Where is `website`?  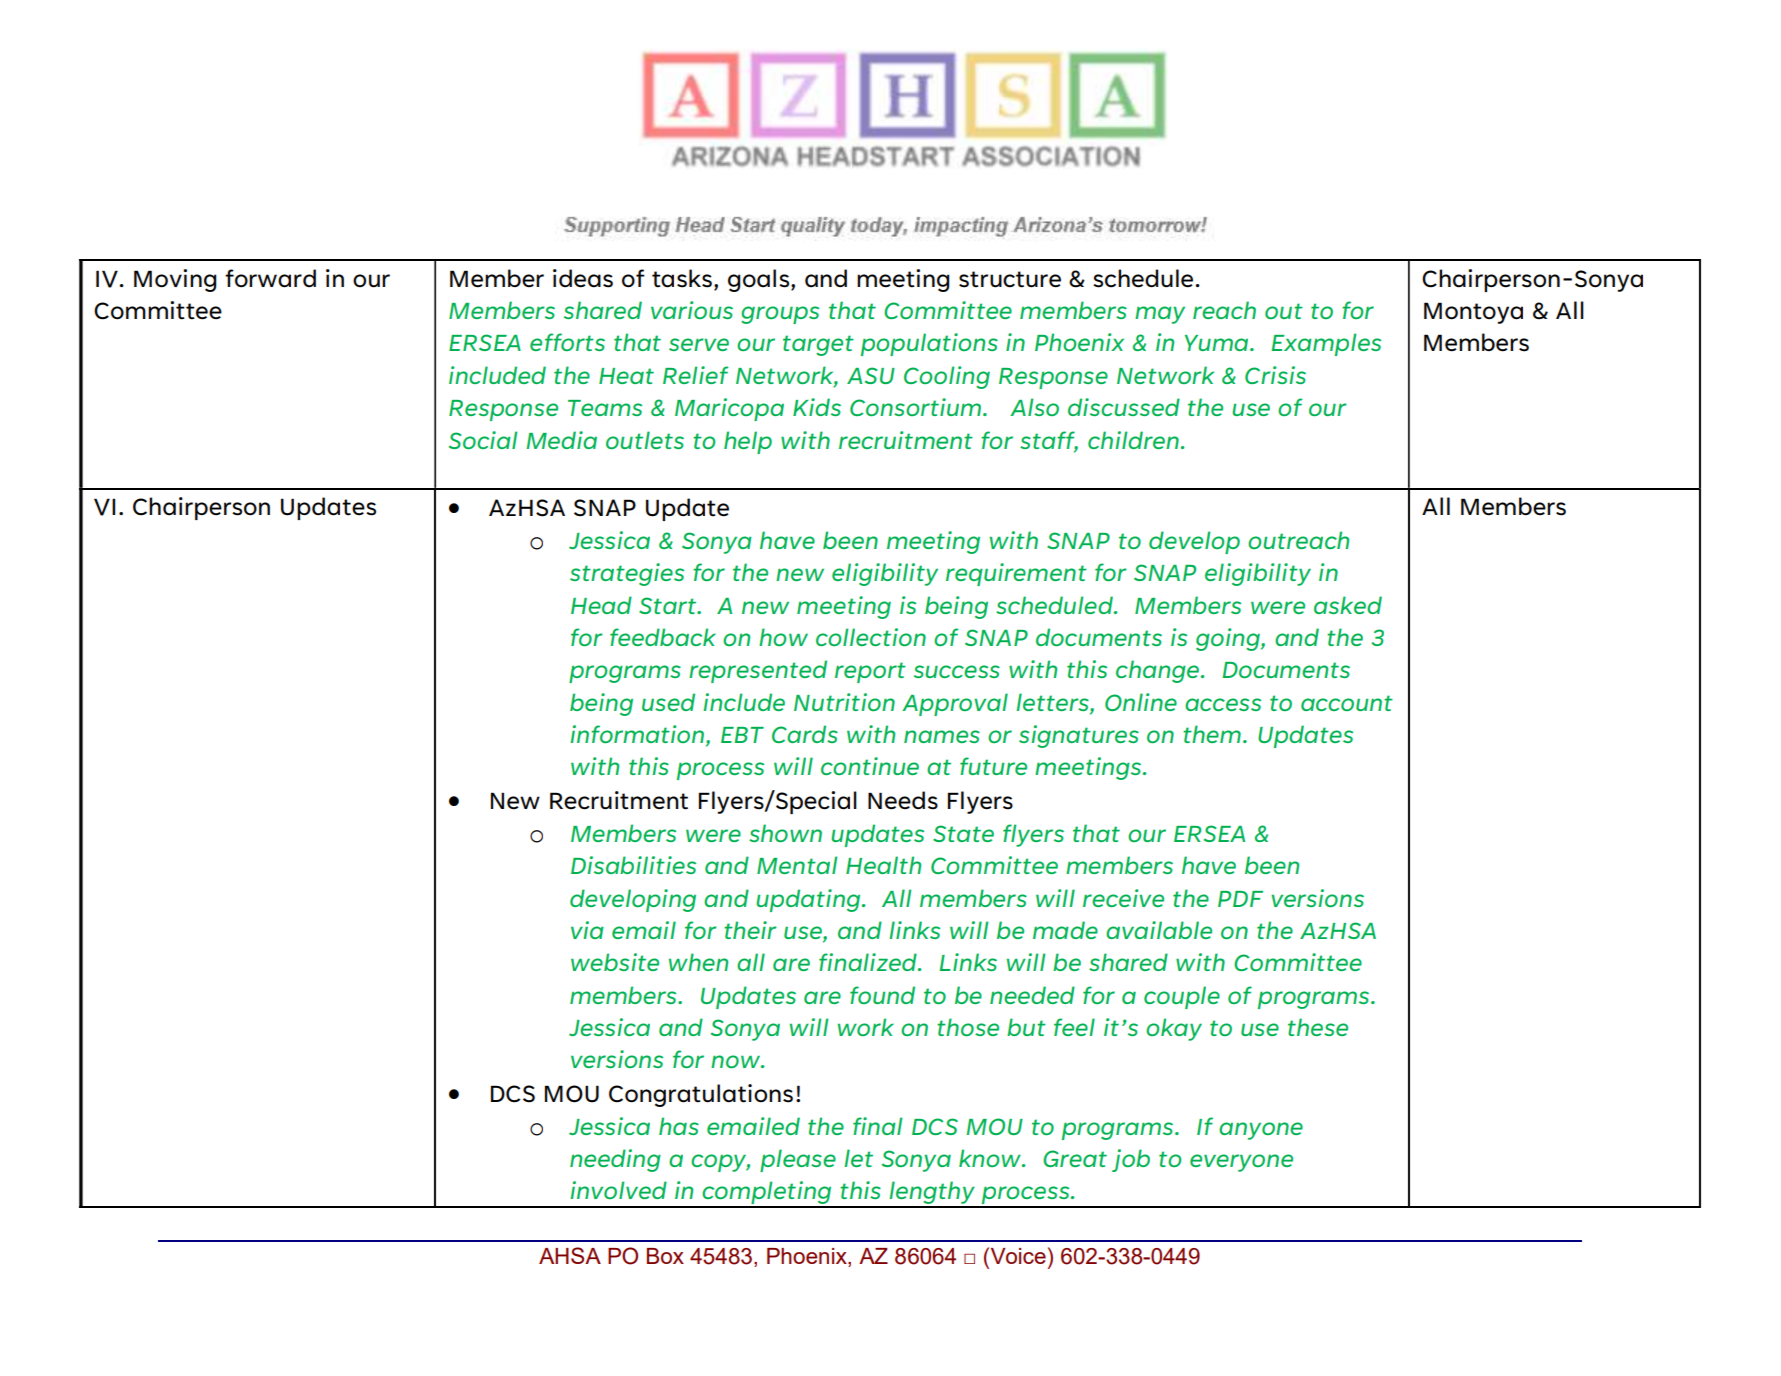
website is located at coordinates (615, 962).
